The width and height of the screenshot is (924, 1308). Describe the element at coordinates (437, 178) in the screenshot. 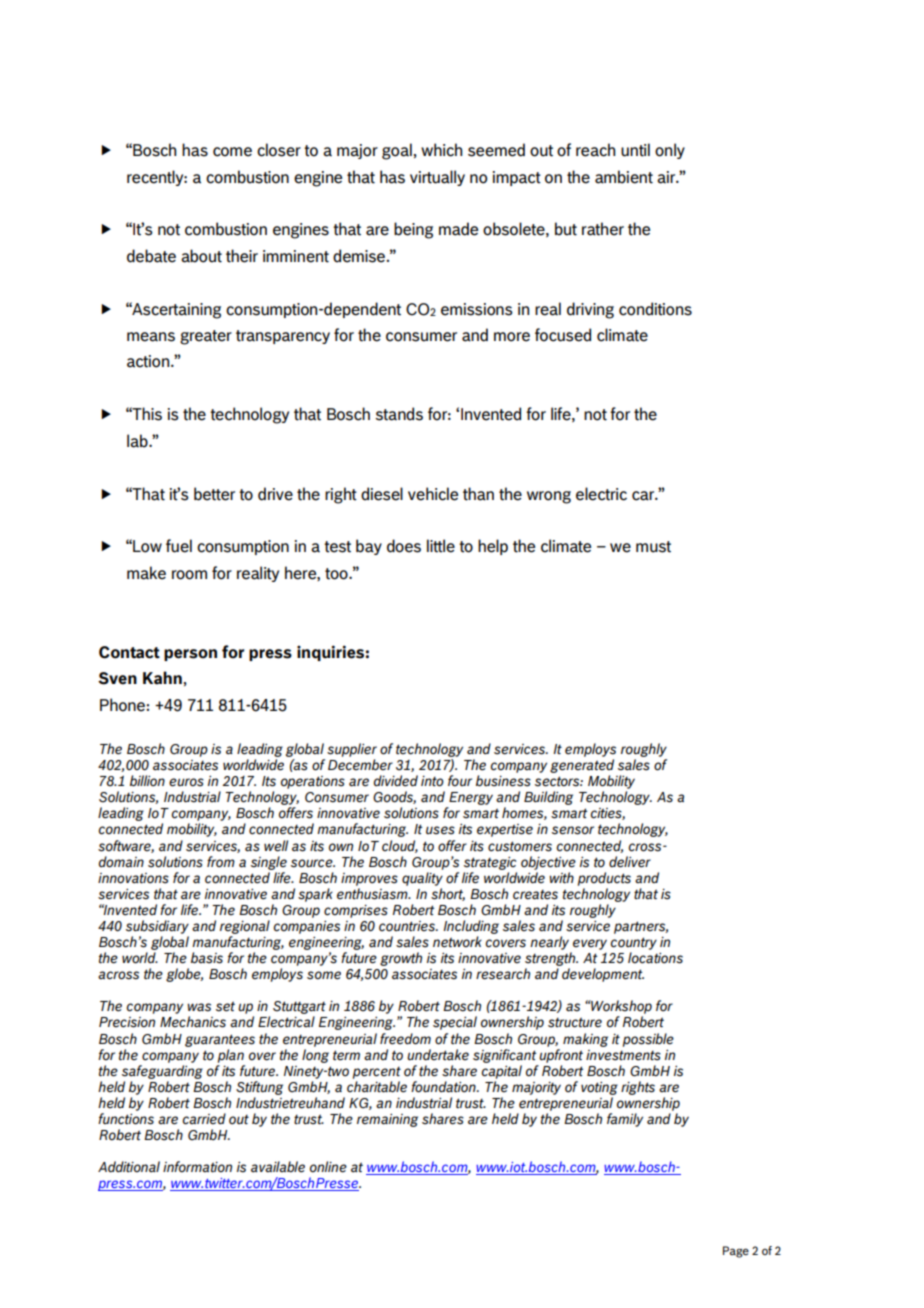

I see `virtually` at that location.
